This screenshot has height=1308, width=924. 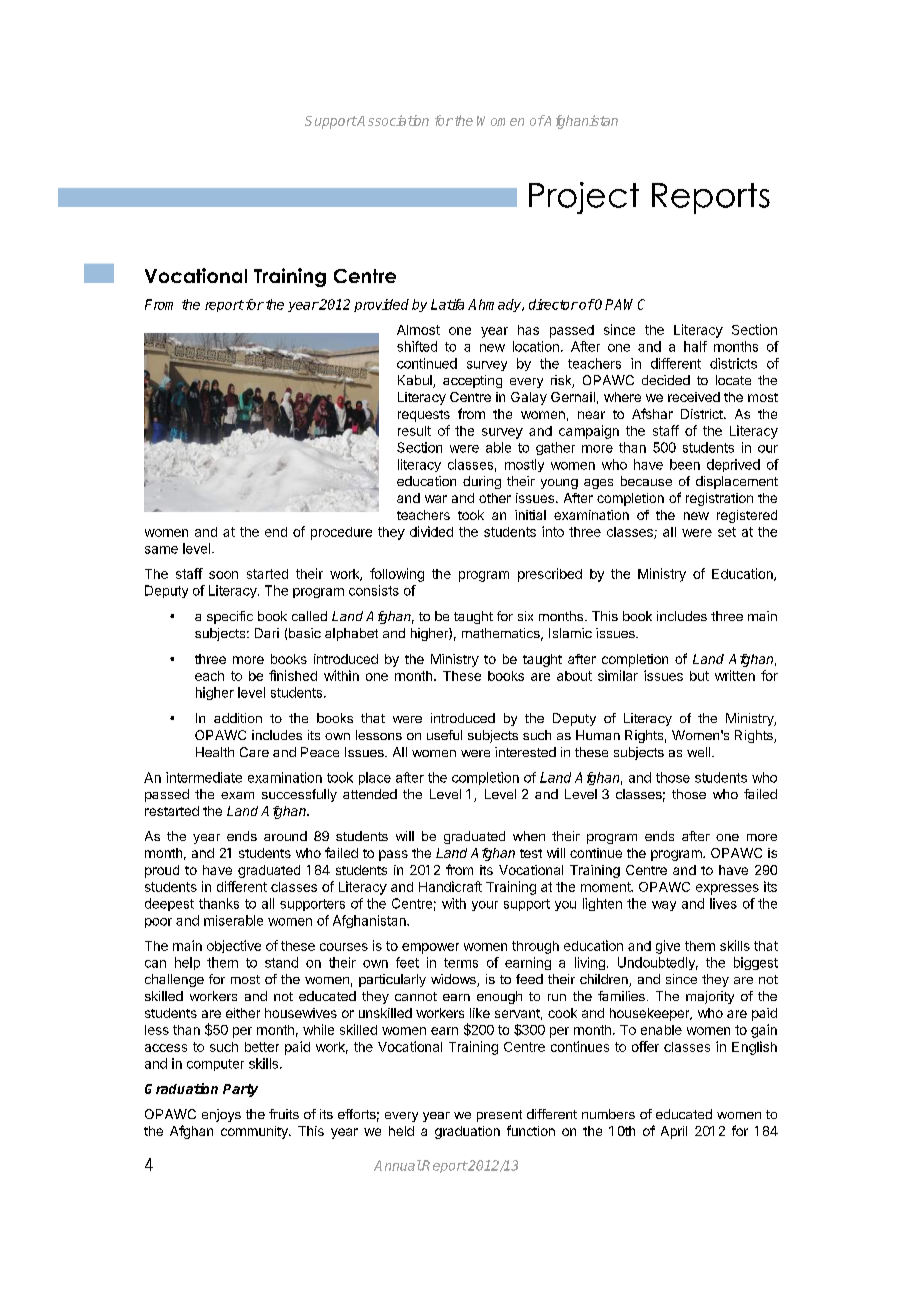 I want to click on six, so click(x=525, y=616).
